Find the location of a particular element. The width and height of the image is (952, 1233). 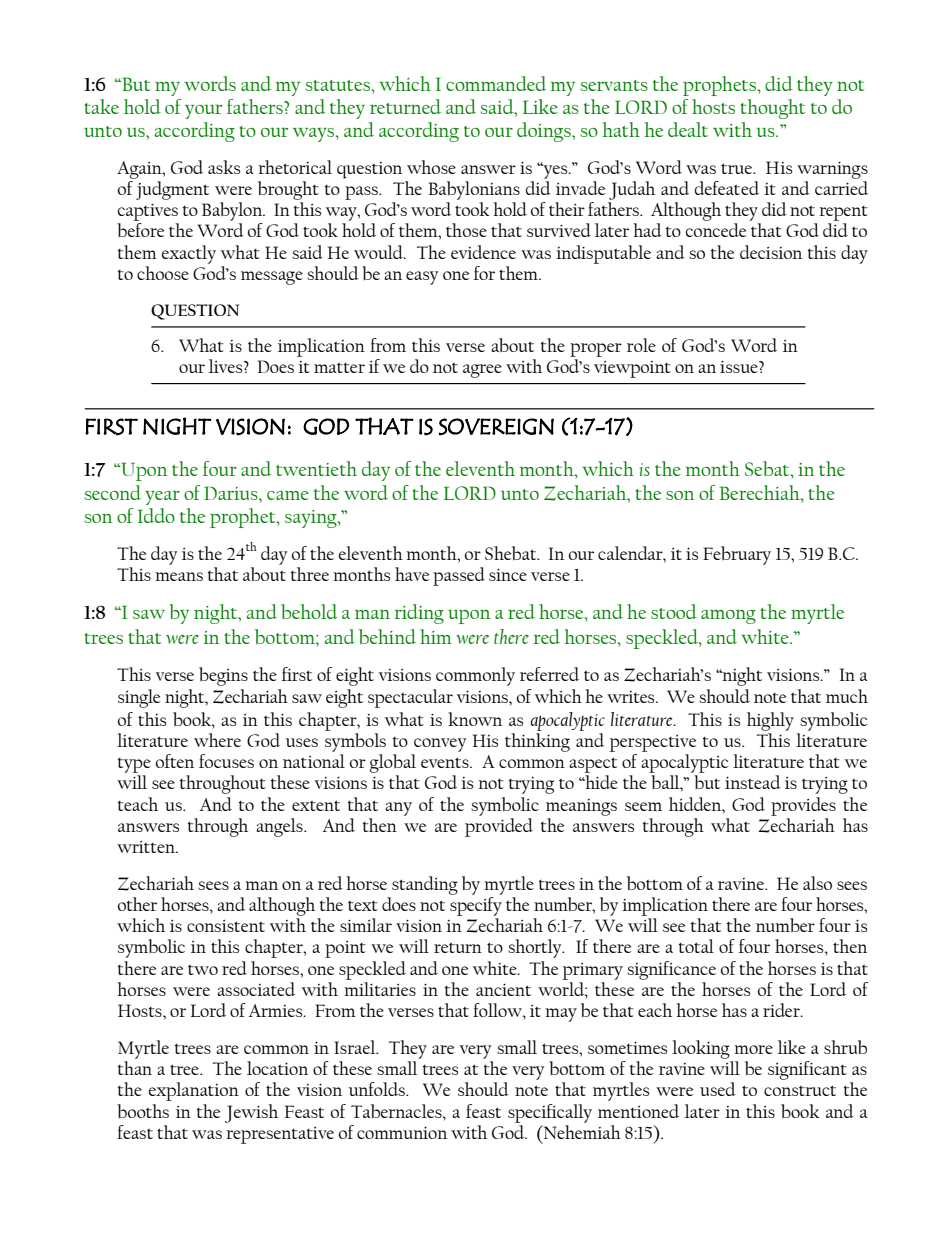

commanded is located at coordinates (496, 83).
